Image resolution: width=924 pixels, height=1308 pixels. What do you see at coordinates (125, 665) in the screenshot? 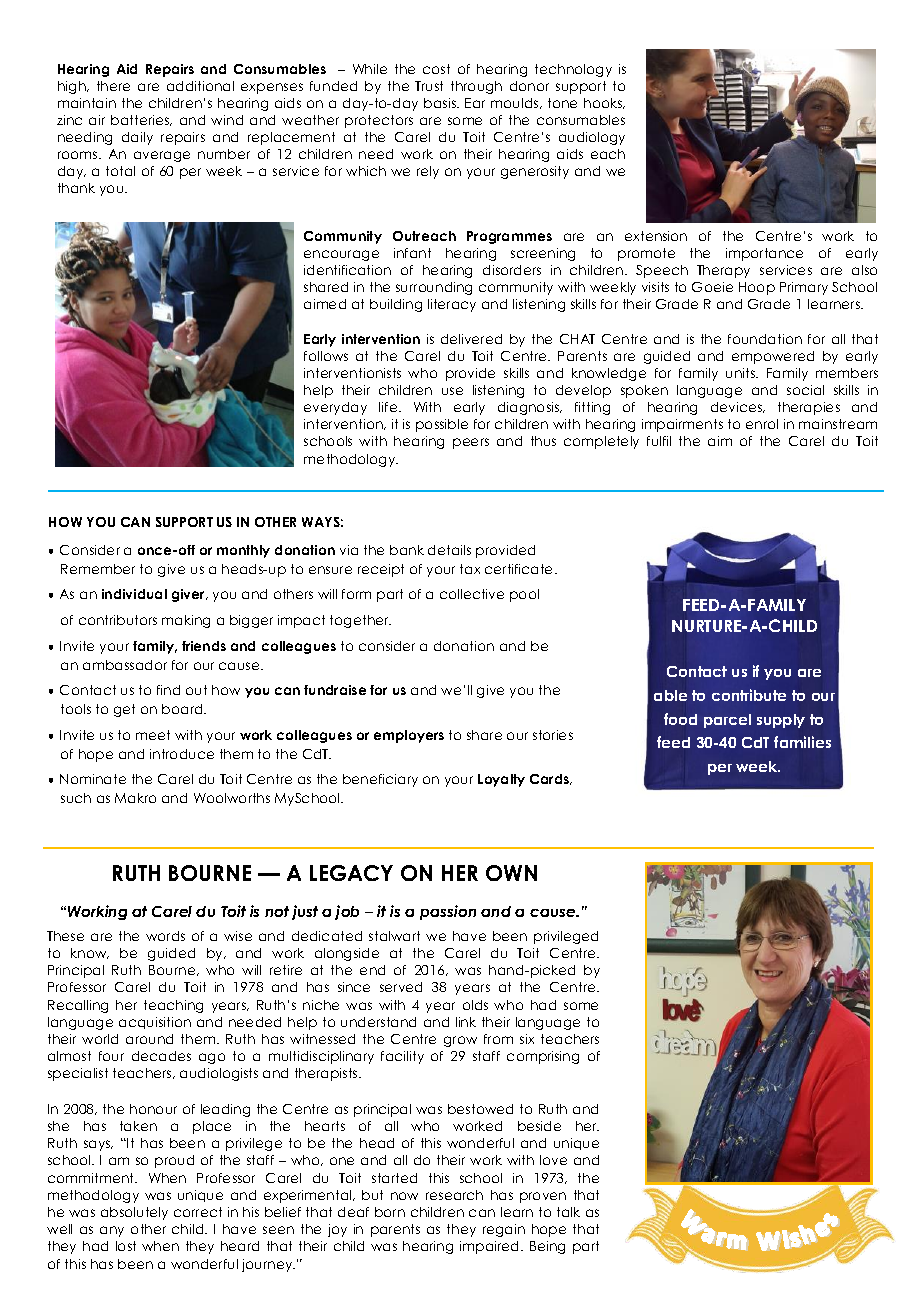
I see `ambassador` at bounding box center [125, 665].
